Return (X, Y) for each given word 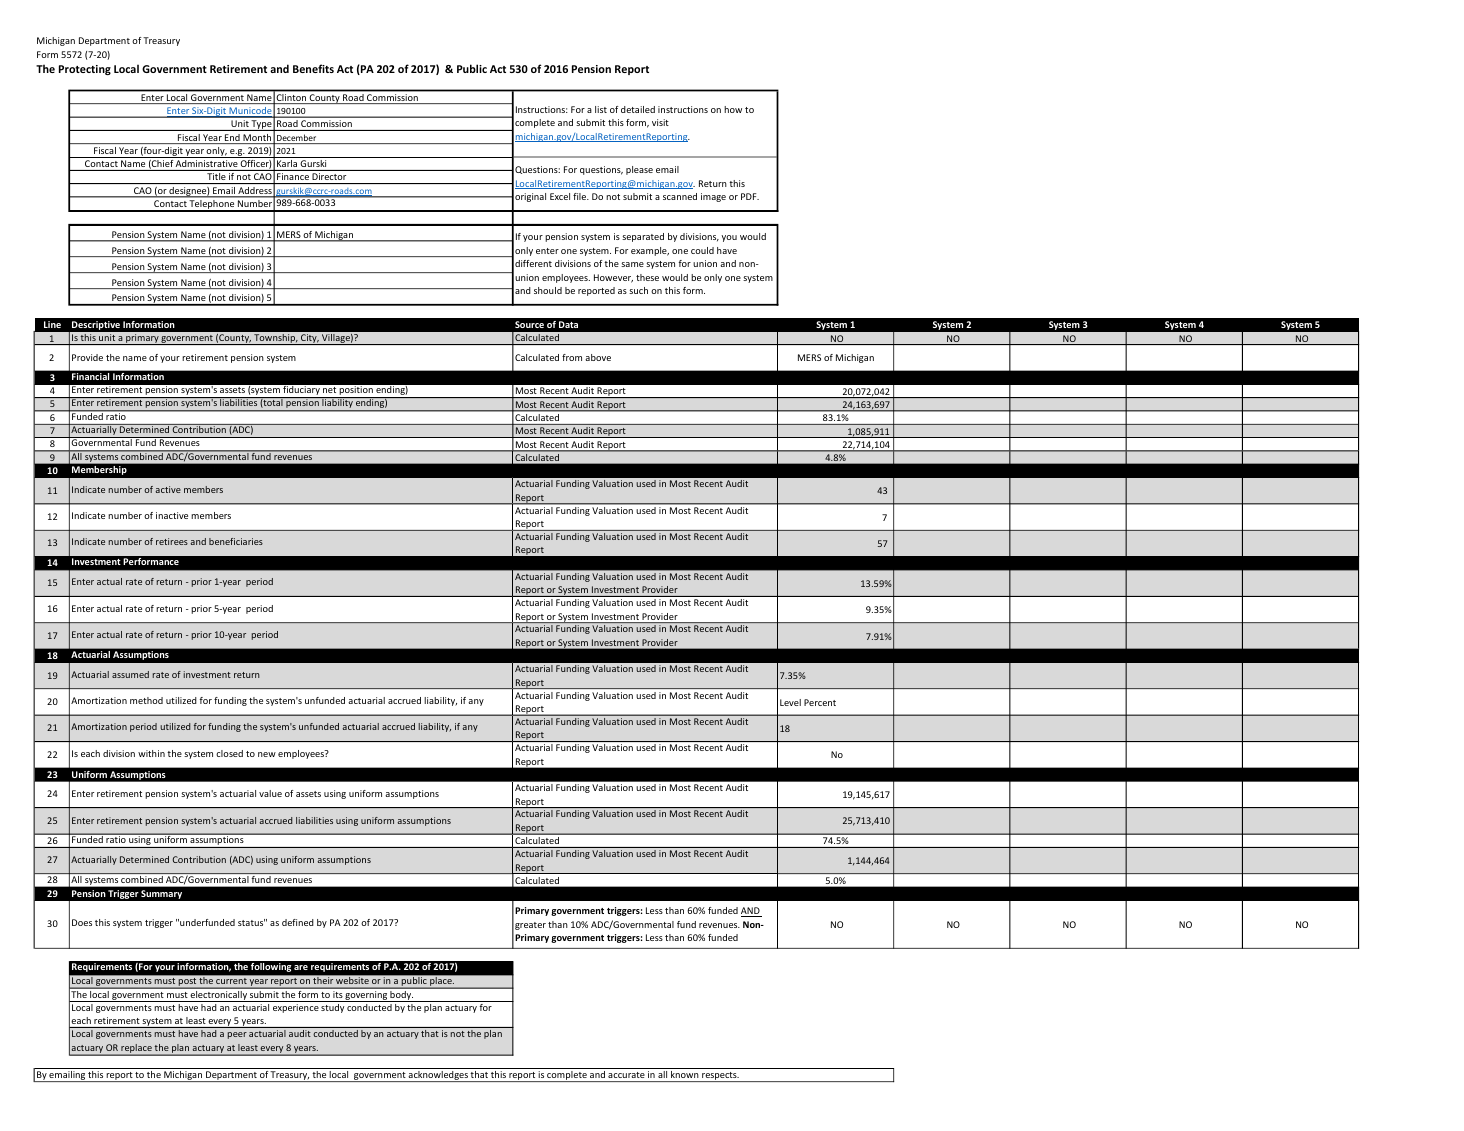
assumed (130, 674)
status (251, 922)
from (572, 357)
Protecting (85, 70)
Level (790, 702)
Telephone (212, 206)
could (702, 250)
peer (237, 1035)
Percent (820, 702)
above (598, 357)
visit (660, 122)
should (548, 290)
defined (298, 922)
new (267, 754)
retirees (172, 541)
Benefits (313, 68)
